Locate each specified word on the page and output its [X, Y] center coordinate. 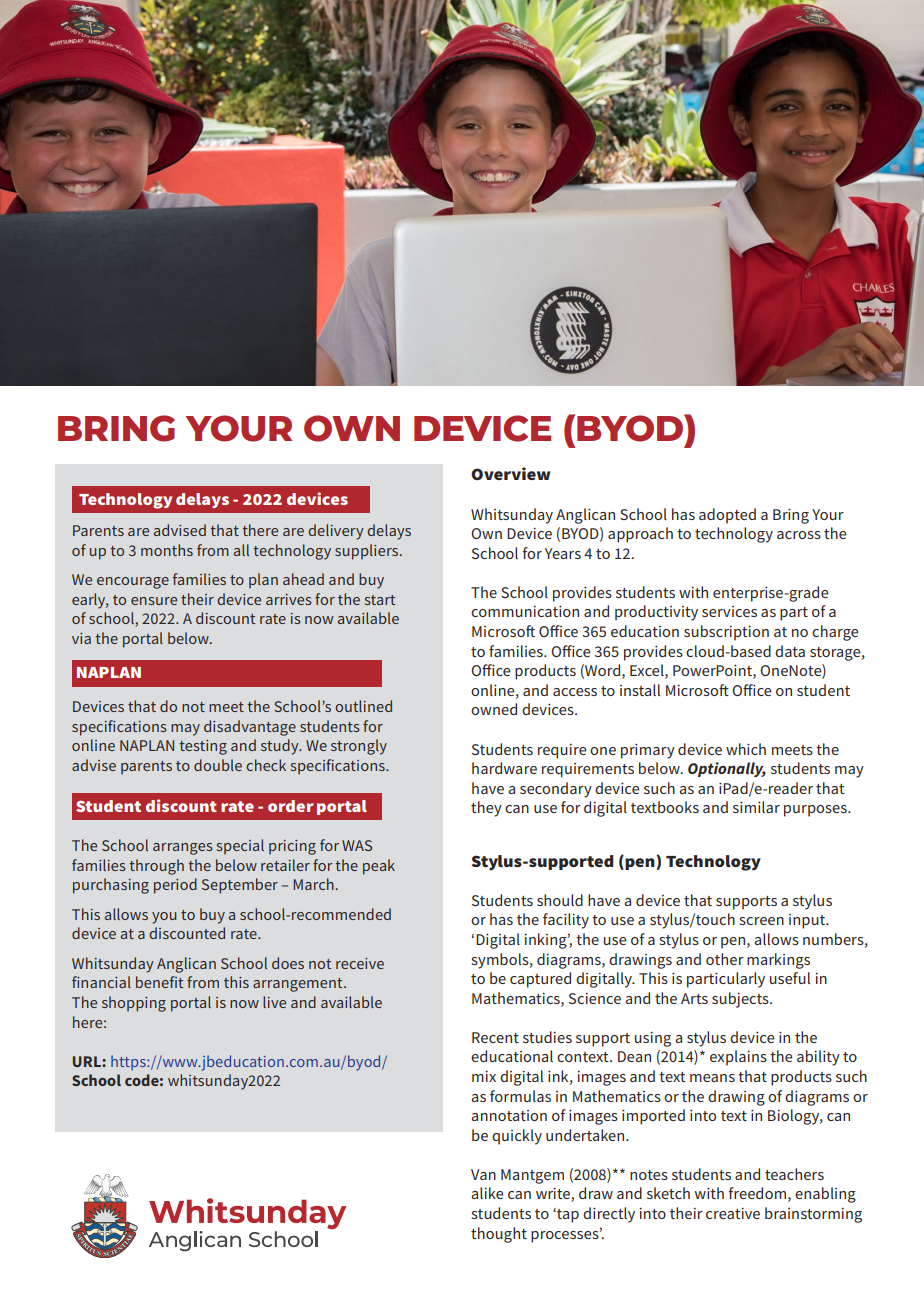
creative [733, 1213]
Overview [510, 473]
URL [88, 1061]
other [725, 959]
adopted [727, 516]
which [746, 749]
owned [494, 709]
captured [540, 980]
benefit [159, 982]
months [167, 550]
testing [203, 747]
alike [487, 1193]
